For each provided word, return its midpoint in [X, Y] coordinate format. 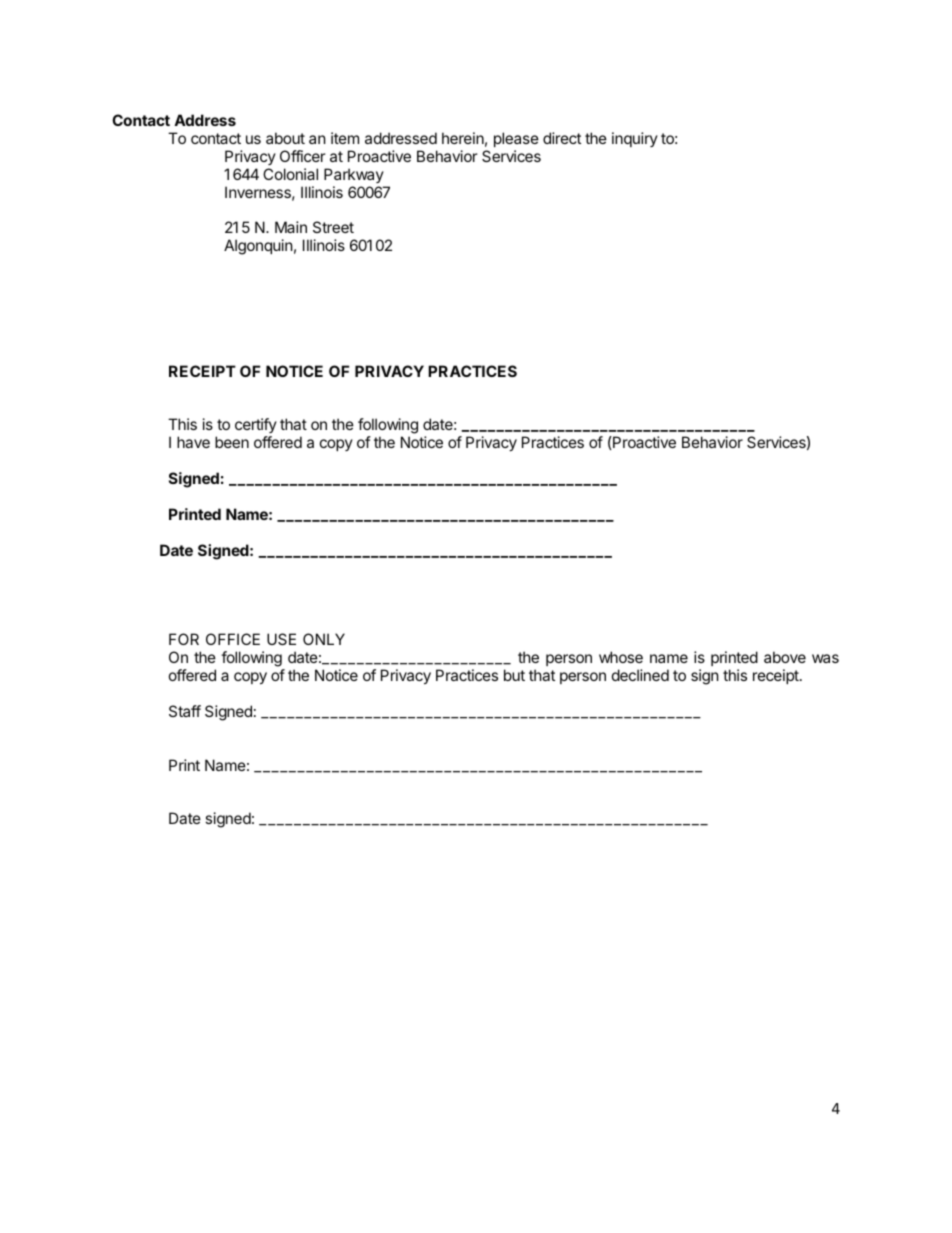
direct [562, 138]
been [232, 442]
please [516, 139]
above [785, 657]
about [285, 138]
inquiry [635, 139]
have [193, 442]
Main [291, 227]
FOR [184, 639]
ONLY [324, 639]
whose [621, 657]
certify [256, 425]
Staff [185, 711]
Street [333, 227]
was [825, 658]
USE [281, 639]
